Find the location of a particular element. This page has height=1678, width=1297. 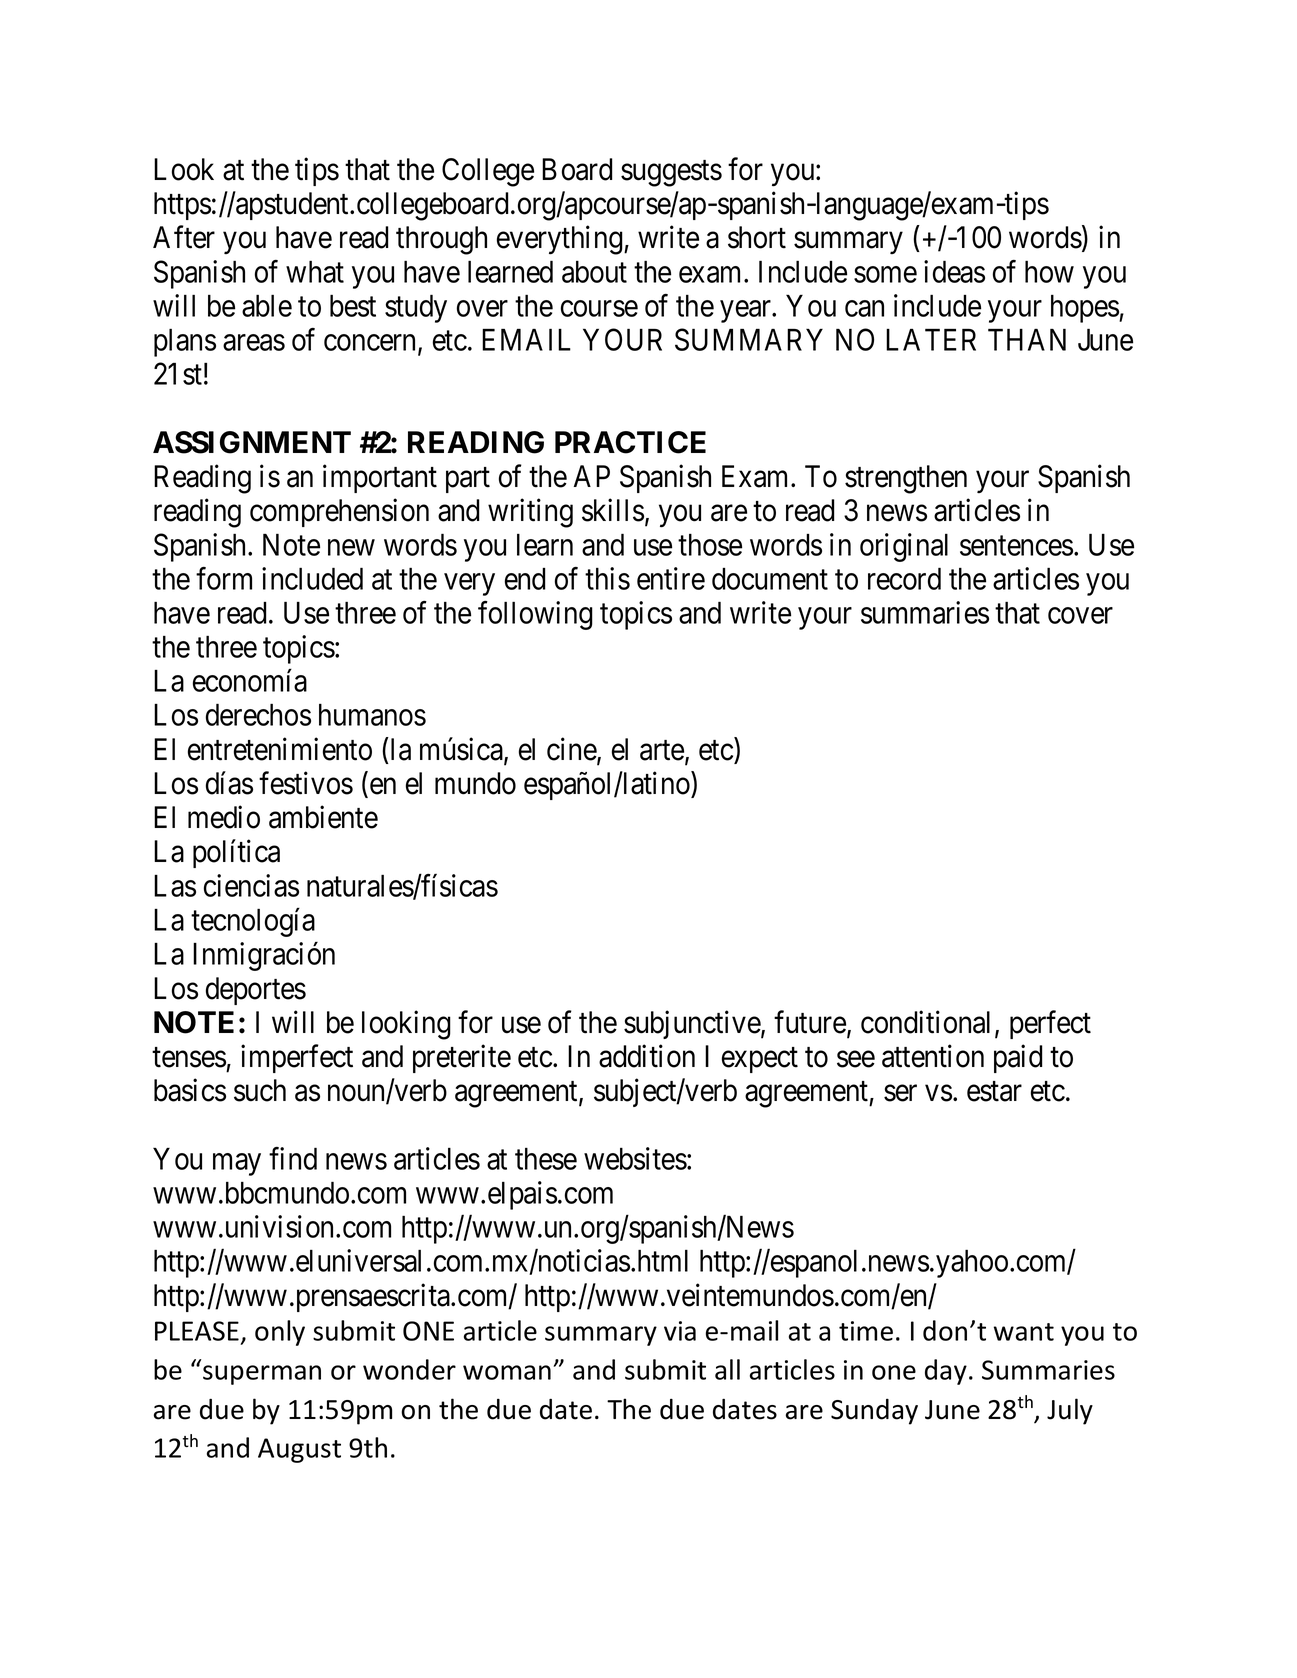

entire is located at coordinates (671, 578).
